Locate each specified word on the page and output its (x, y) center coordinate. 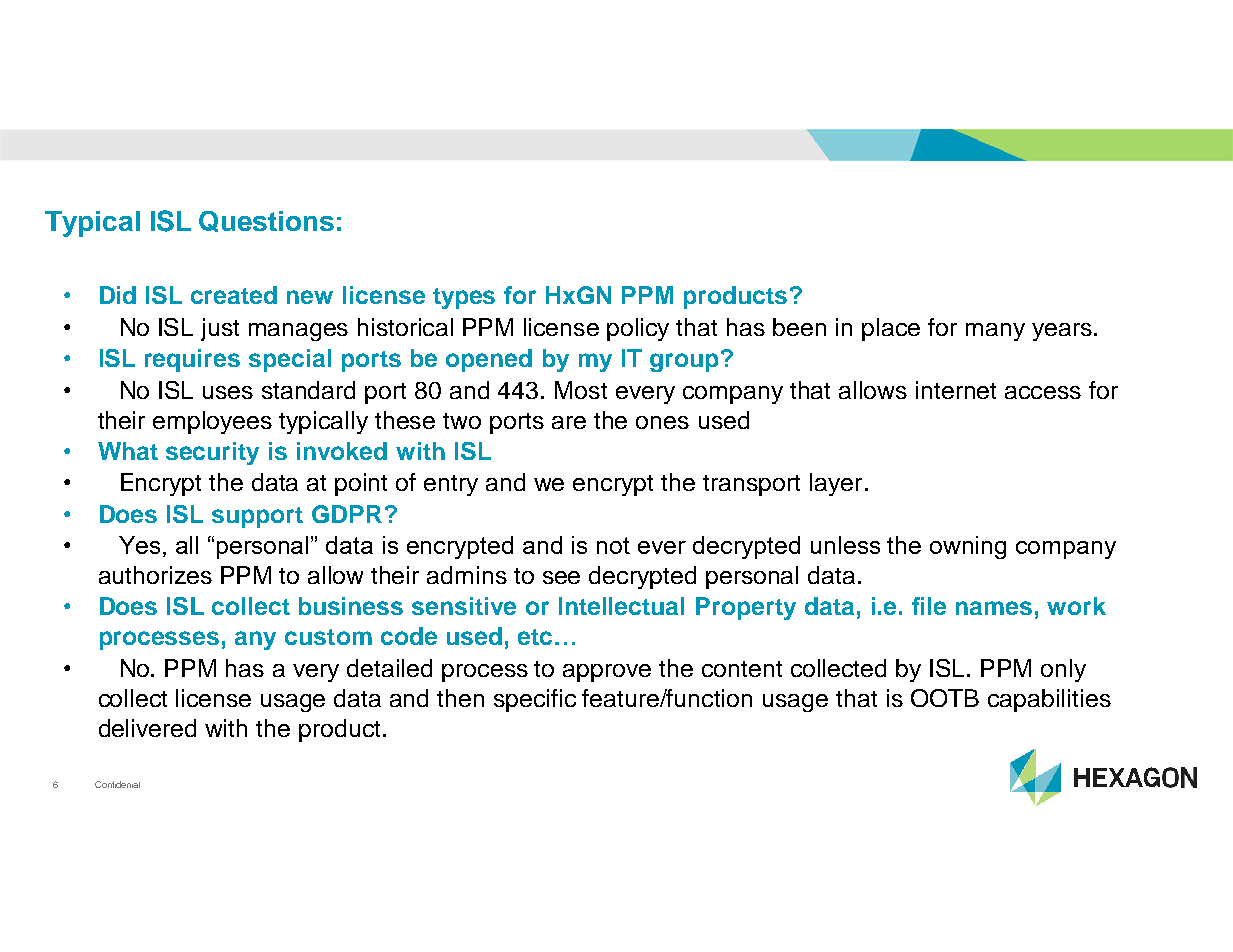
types (464, 298)
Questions (266, 221)
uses (228, 392)
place (891, 329)
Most (581, 390)
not (613, 545)
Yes (139, 545)
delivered (147, 728)
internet (956, 390)
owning (968, 547)
